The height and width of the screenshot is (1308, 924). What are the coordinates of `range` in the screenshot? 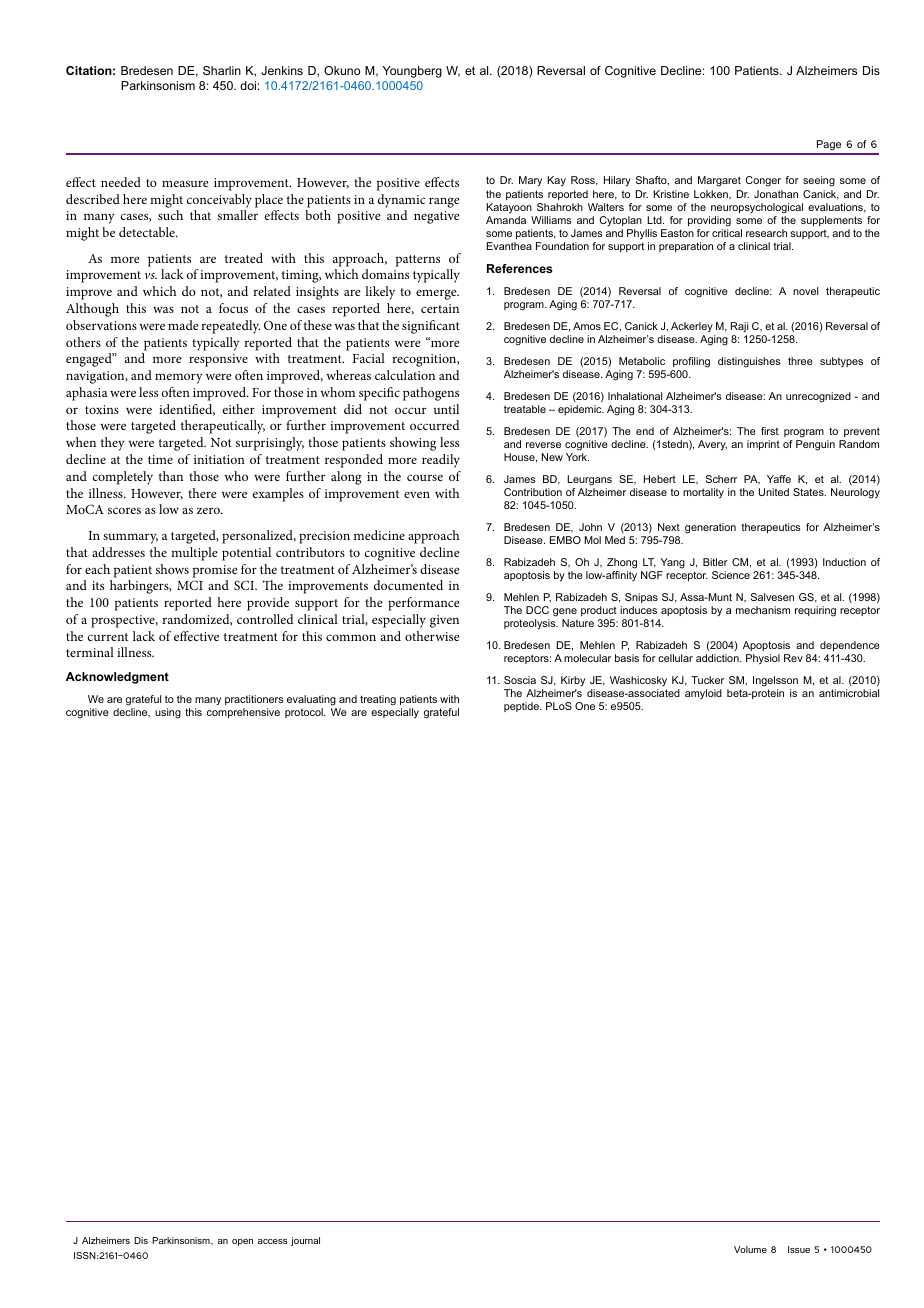 It's located at (444, 202).
